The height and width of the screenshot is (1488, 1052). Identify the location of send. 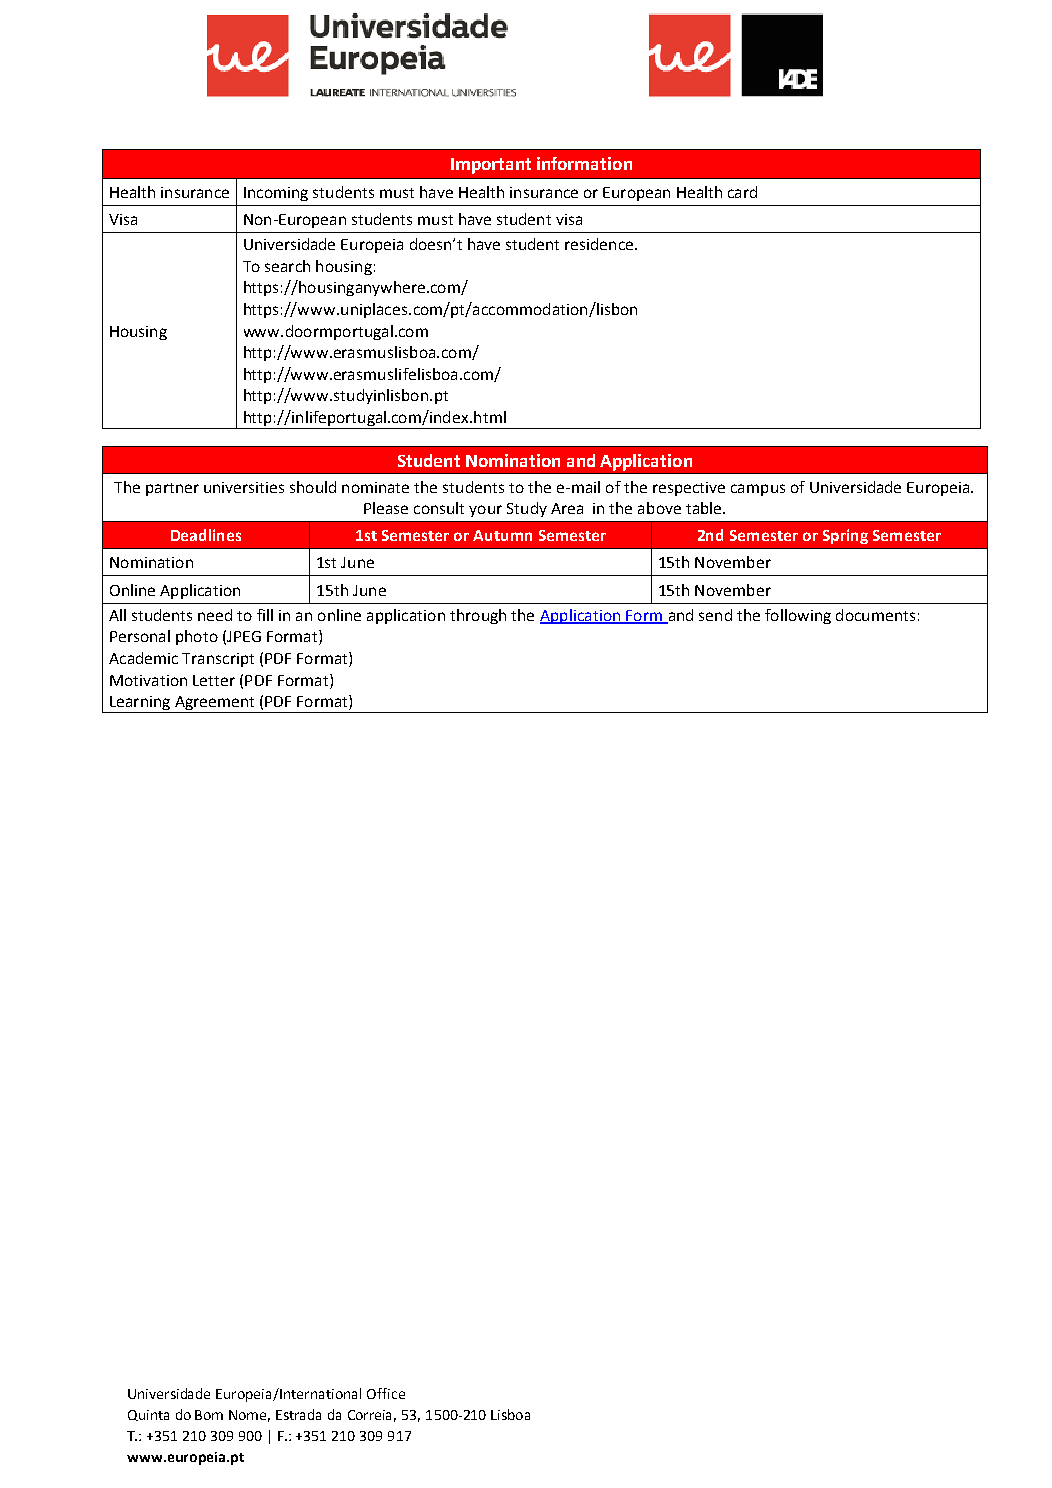
(715, 615).
